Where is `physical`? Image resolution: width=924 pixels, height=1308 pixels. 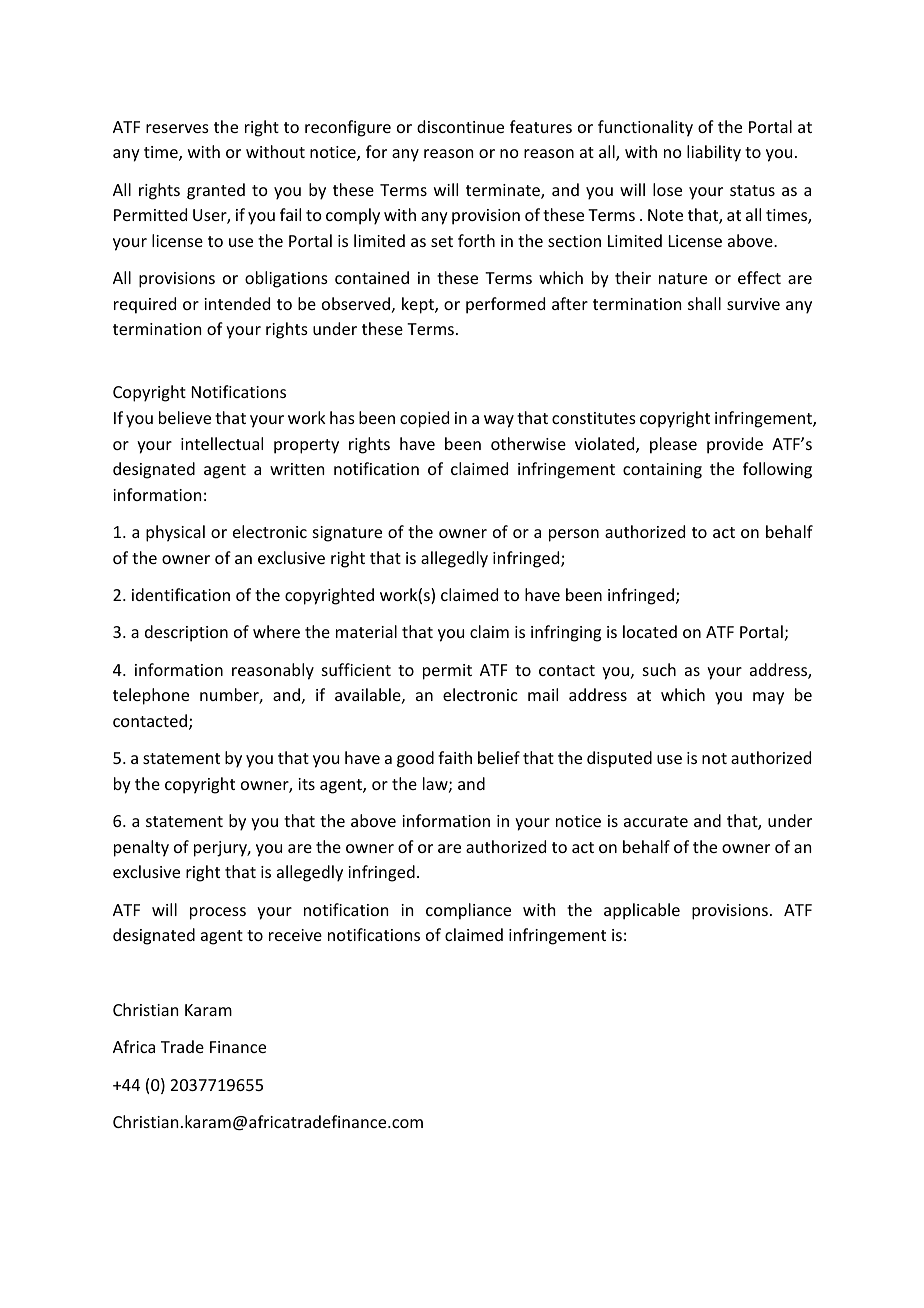 physical is located at coordinates (175, 533).
